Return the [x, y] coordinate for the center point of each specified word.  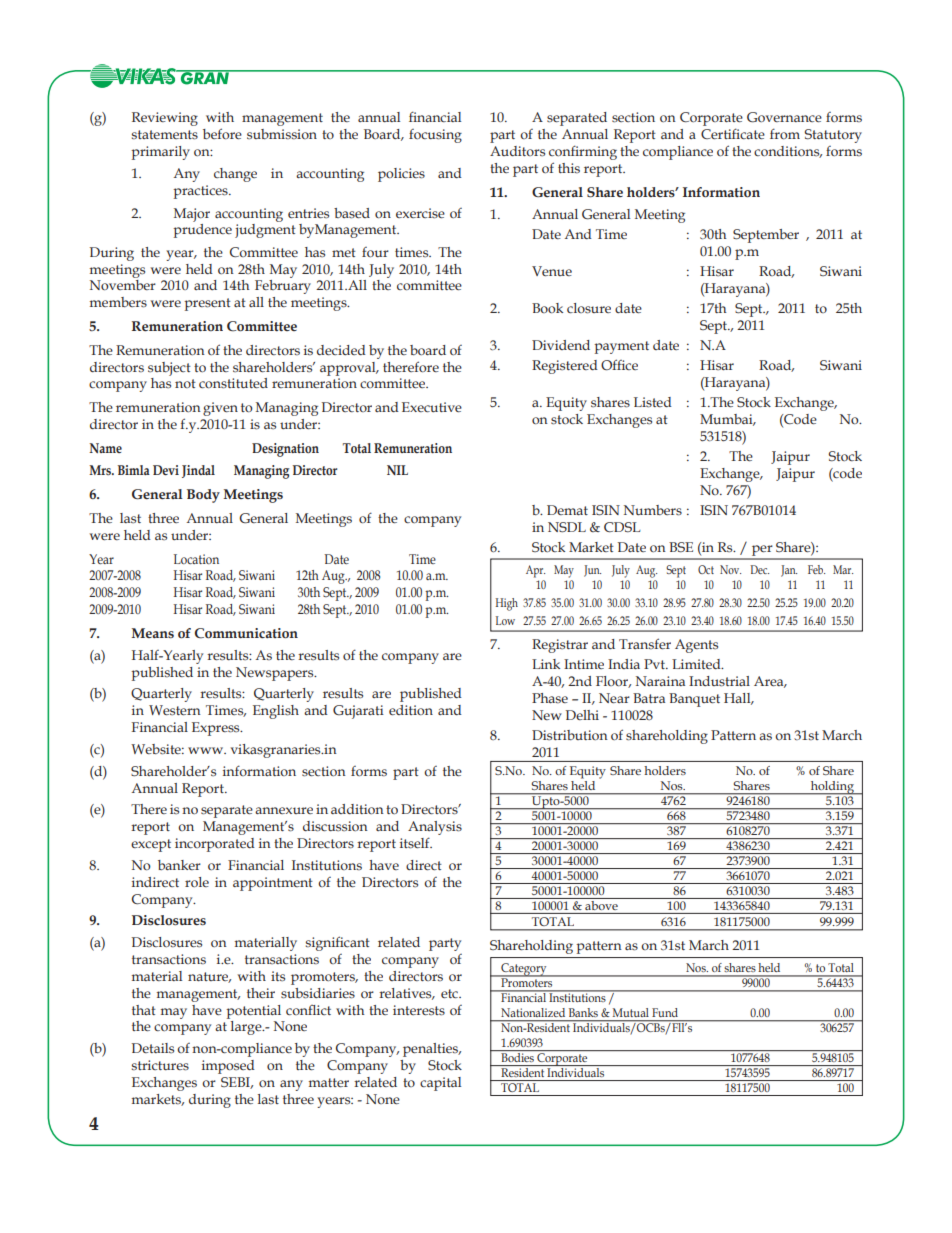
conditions [788, 152]
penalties [432, 1050]
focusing [435, 136]
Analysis [435, 829]
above [601, 904]
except [151, 845]
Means [153, 633]
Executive [432, 407]
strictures [160, 1065]
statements [164, 135]
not [185, 383]
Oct [706, 569]
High [507, 604]
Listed [653, 402]
